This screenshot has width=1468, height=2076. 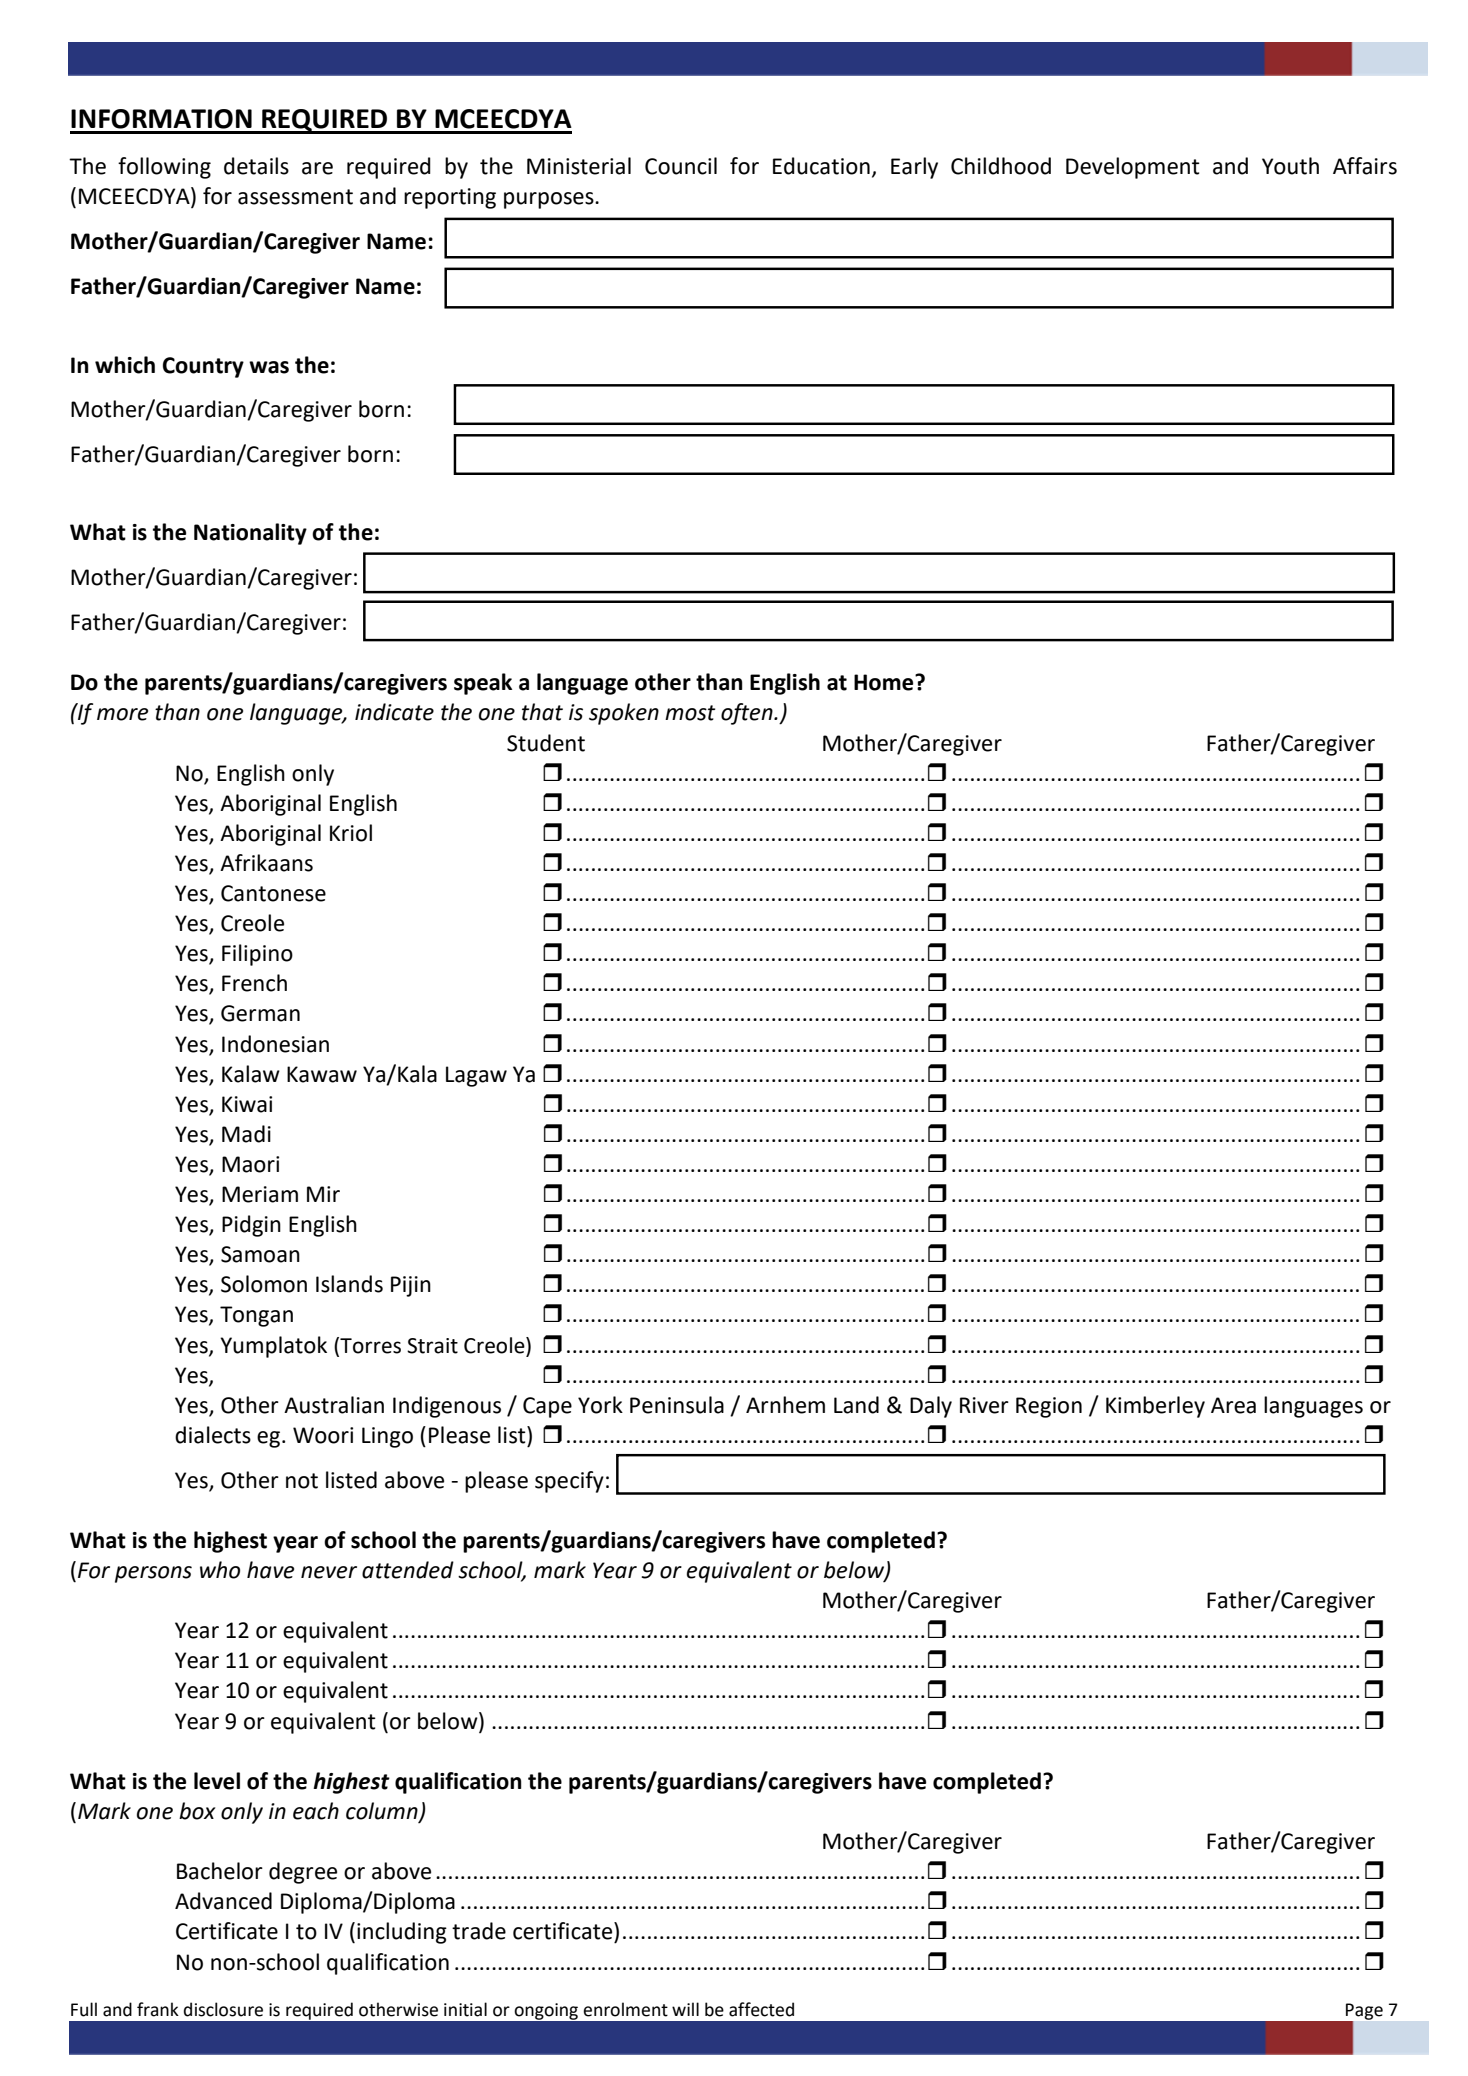 What do you see at coordinates (1233, 1405) in the screenshot?
I see `Area` at bounding box center [1233, 1405].
